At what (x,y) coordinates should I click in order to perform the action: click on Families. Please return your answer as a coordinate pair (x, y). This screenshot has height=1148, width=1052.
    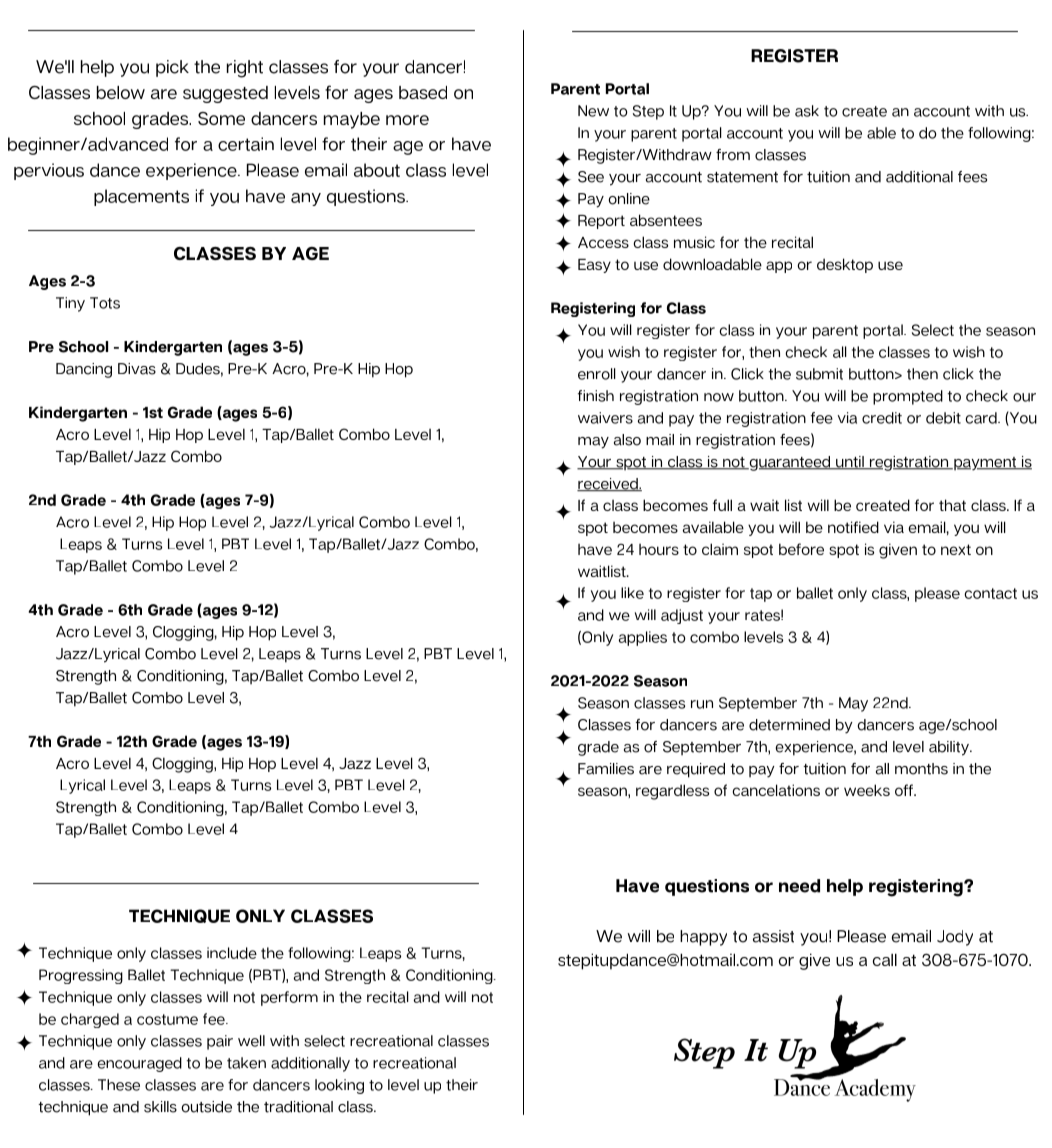
    Looking at the image, I should click on (606, 769).
